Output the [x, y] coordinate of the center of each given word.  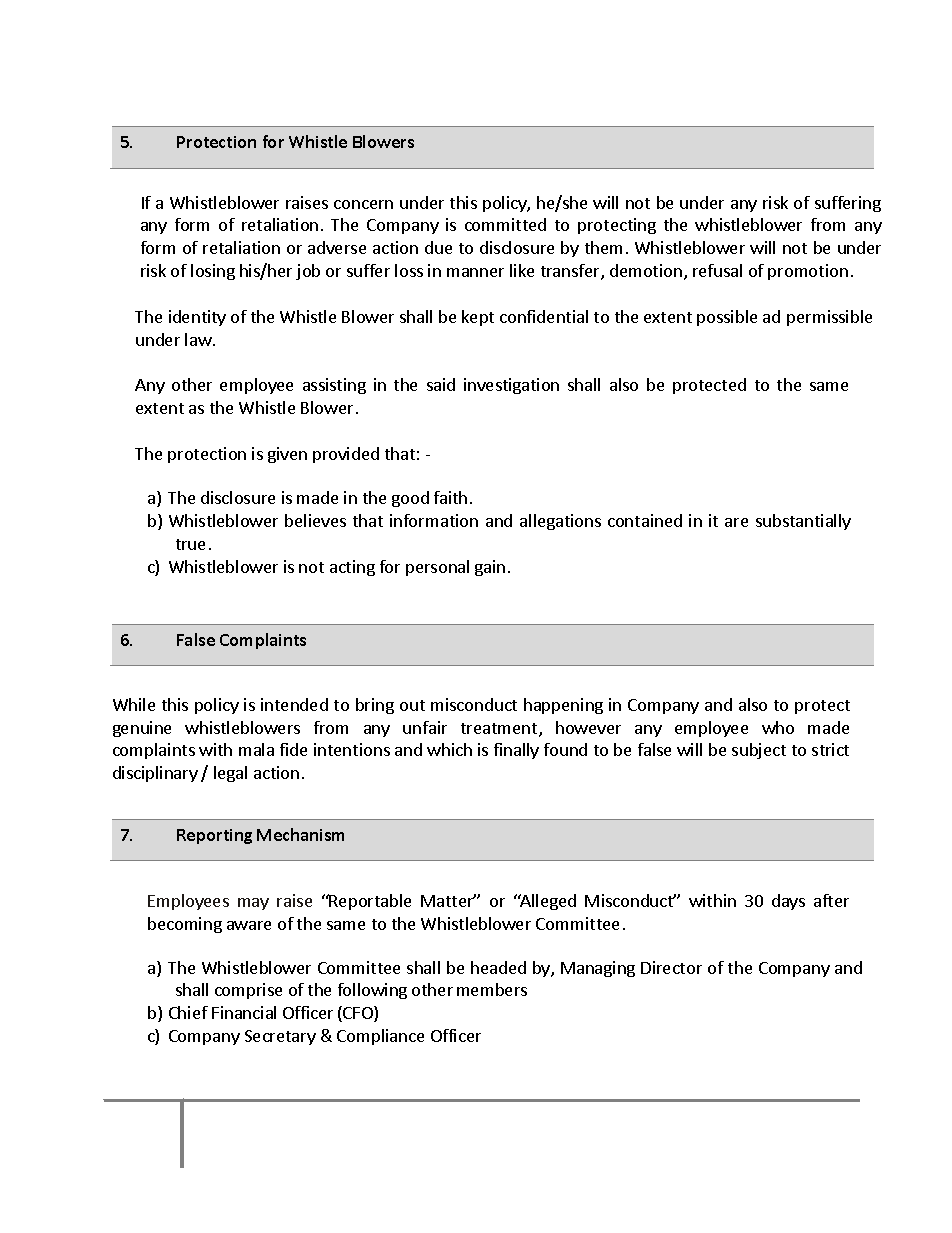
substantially [803, 522]
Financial [244, 1012]
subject [759, 751]
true [190, 544]
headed [498, 967]
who [778, 727]
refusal [717, 270]
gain [490, 568]
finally [516, 751]
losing [213, 272]
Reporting [214, 836]
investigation [511, 386]
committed [505, 224]
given [287, 455]
